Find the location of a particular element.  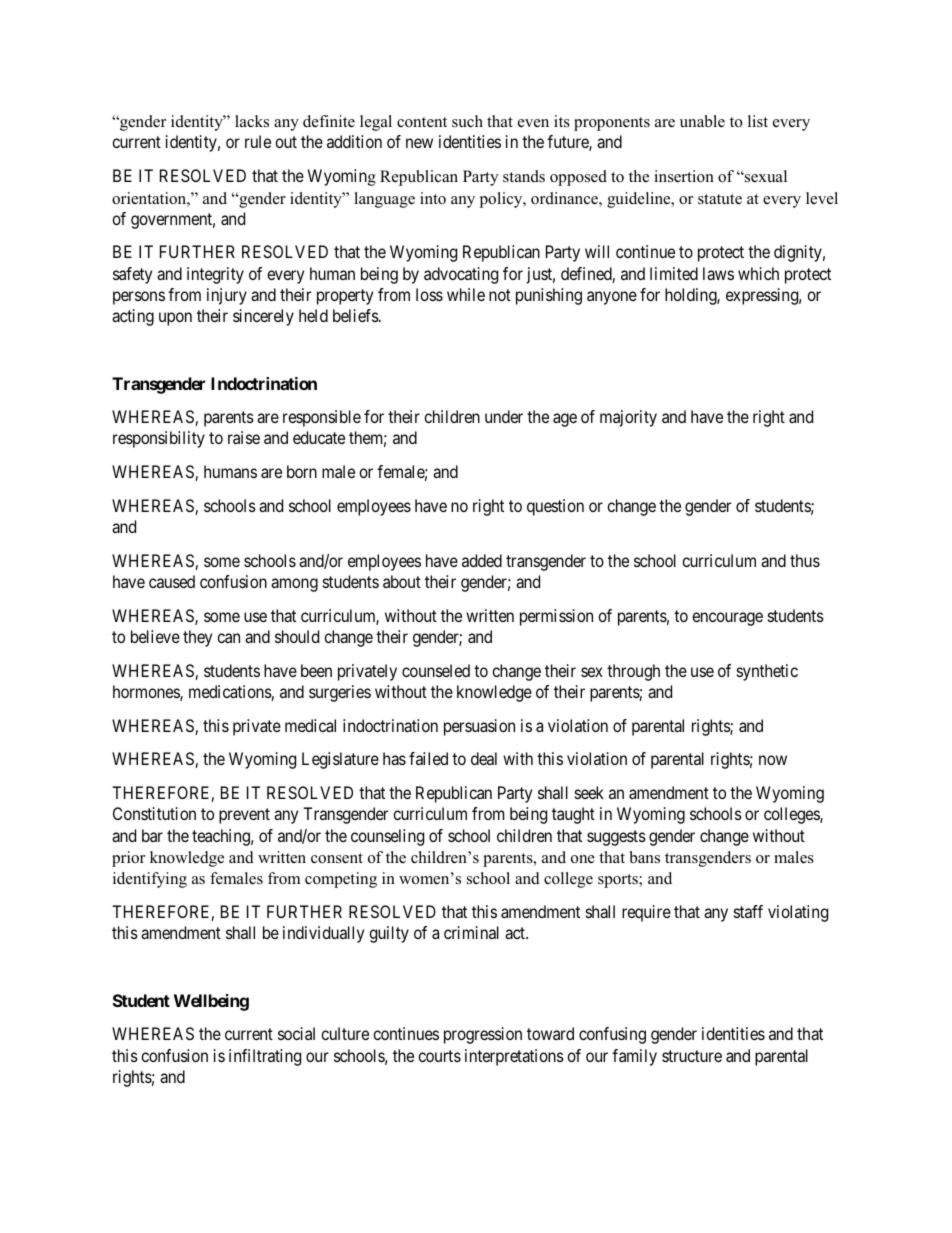

such is located at coordinates (467, 121).
